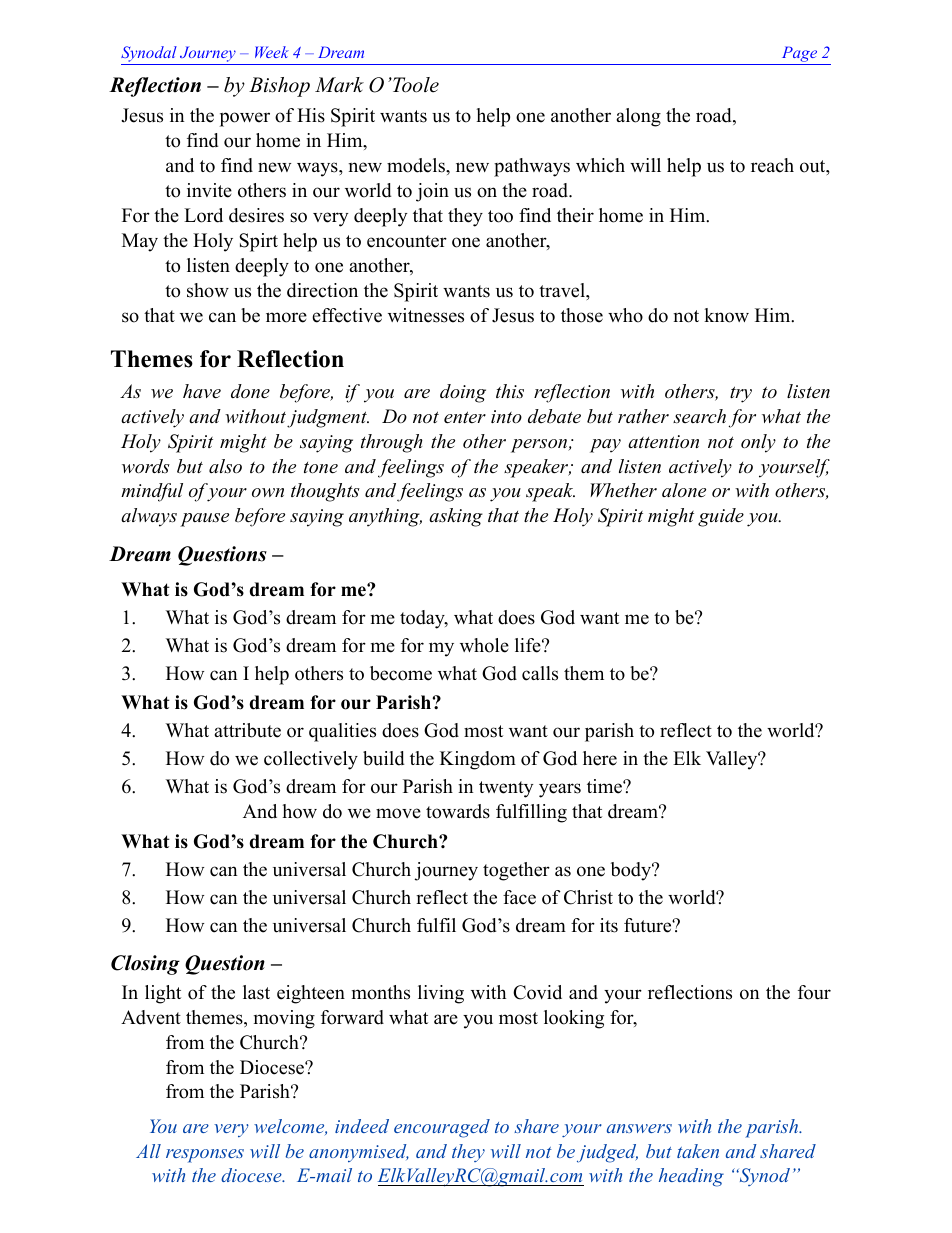 This image has width=952, height=1233. What do you see at coordinates (205, 1156) in the image?
I see `responses` at bounding box center [205, 1156].
